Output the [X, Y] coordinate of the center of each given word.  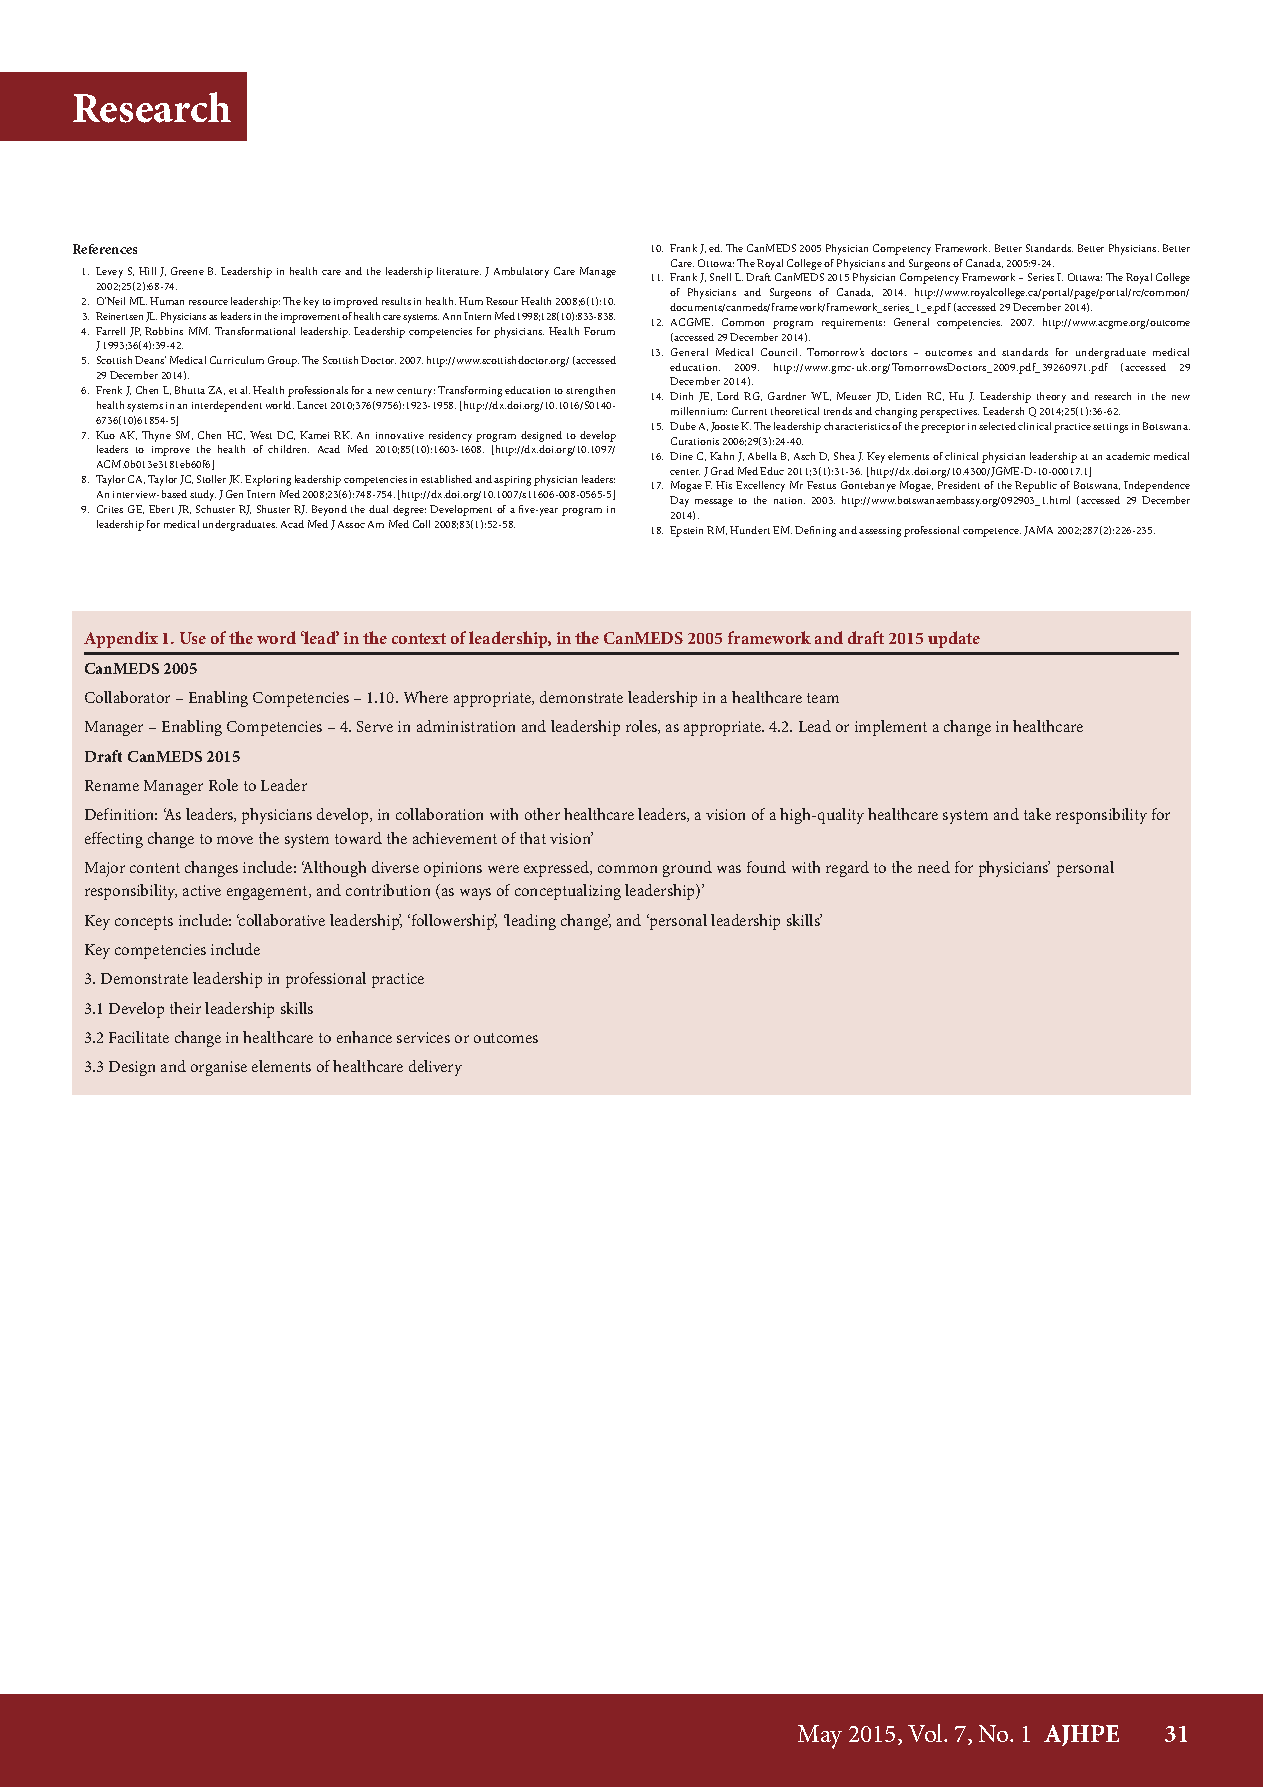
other [542, 814]
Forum [599, 331]
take [1037, 814]
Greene [187, 271]
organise [219, 1068]
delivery [435, 1068]
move [235, 840]
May [820, 1737]
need [934, 867]
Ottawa [1085, 277]
